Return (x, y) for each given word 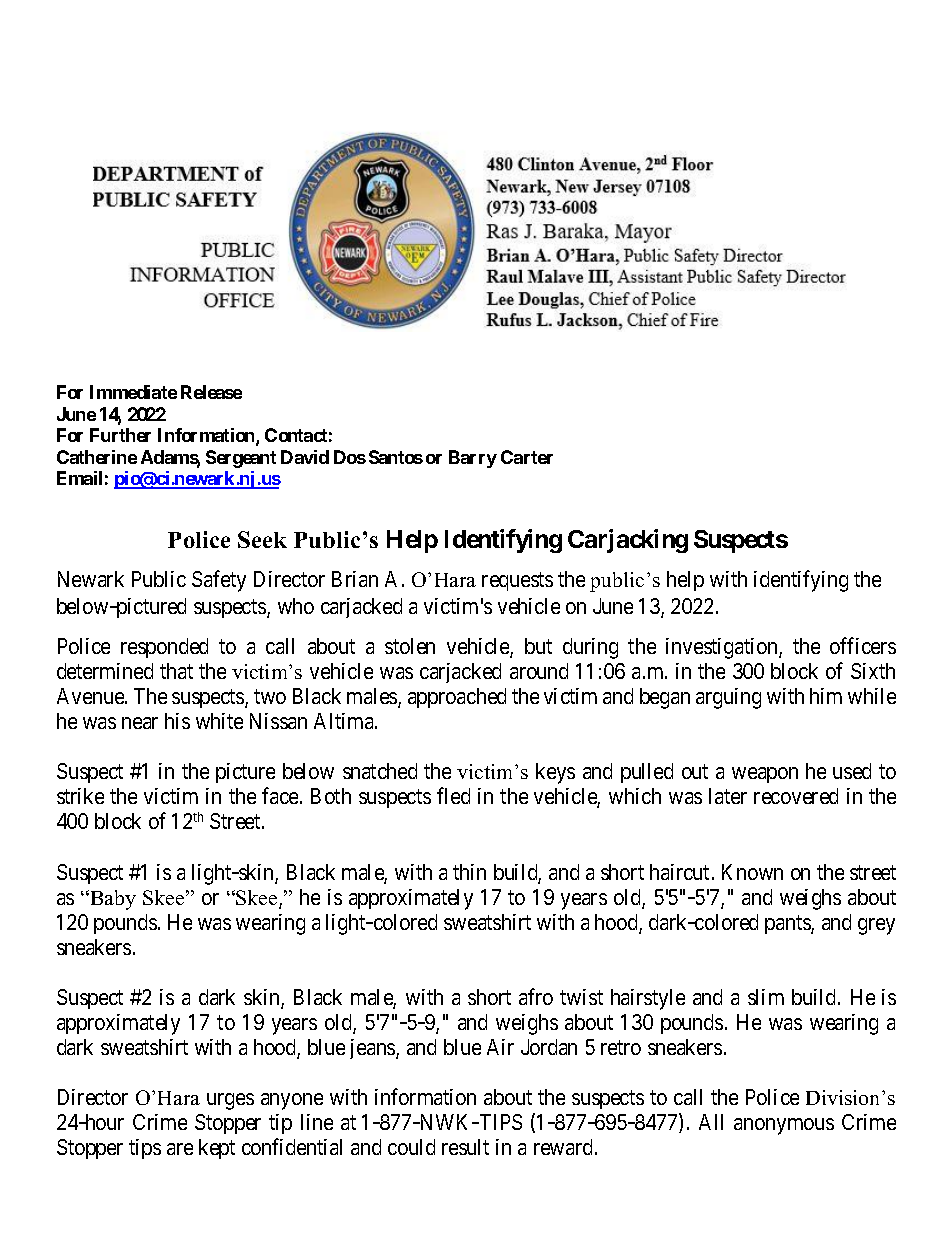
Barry (473, 459)
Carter (527, 457)
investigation (723, 648)
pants (788, 924)
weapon (765, 775)
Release (211, 392)
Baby (112, 900)
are (180, 1149)
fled (453, 796)
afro (536, 996)
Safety (219, 581)
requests (517, 582)
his (177, 721)
